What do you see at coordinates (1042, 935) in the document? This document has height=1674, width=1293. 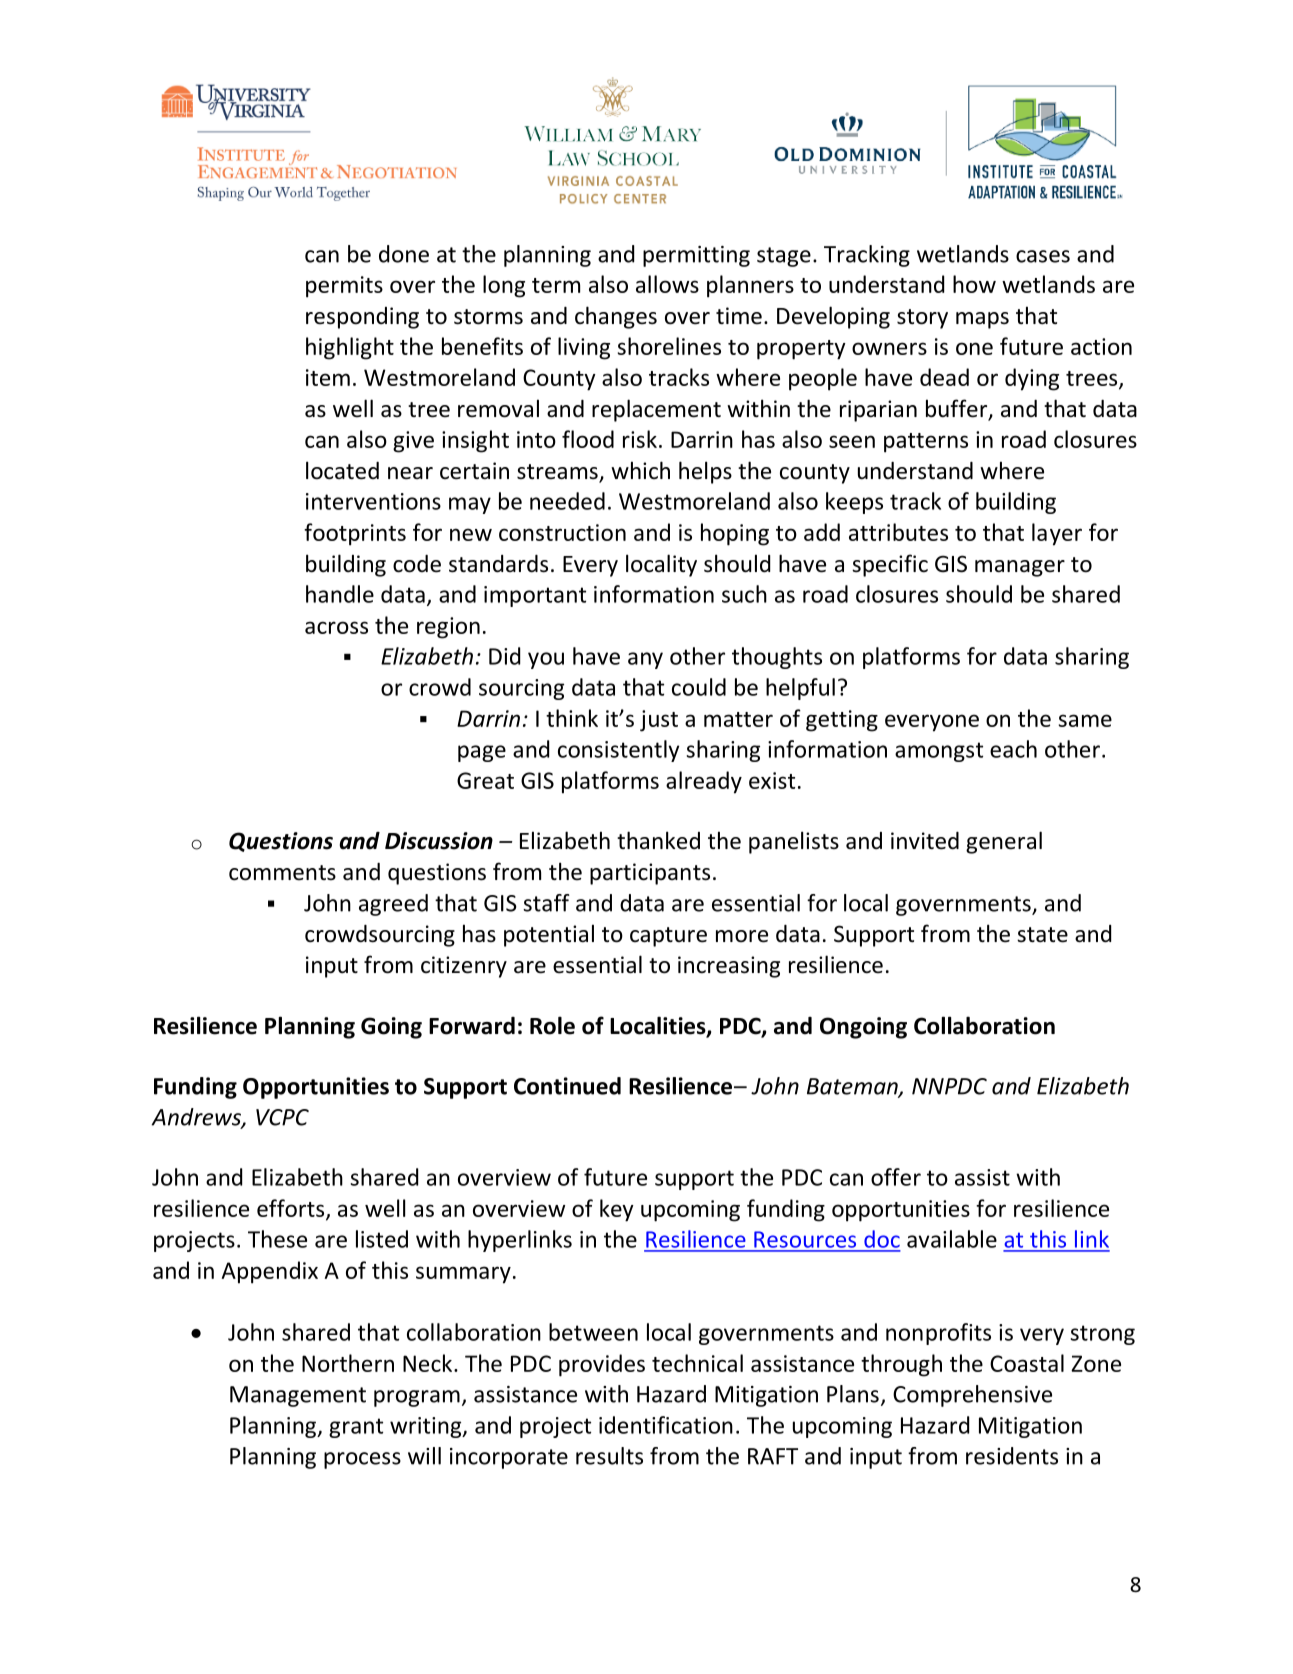 I see `state` at bounding box center [1042, 935].
